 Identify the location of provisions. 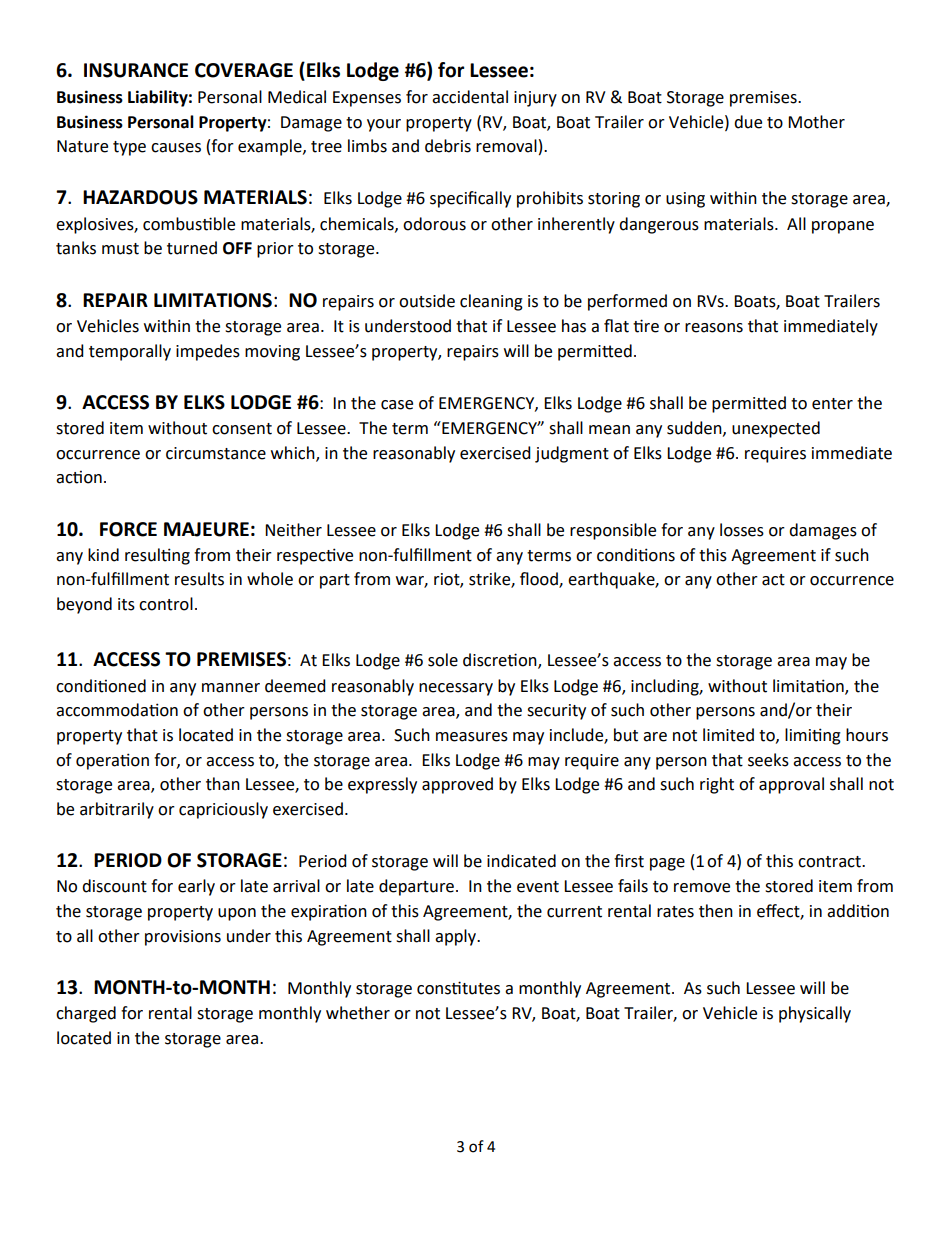
(183, 938).
